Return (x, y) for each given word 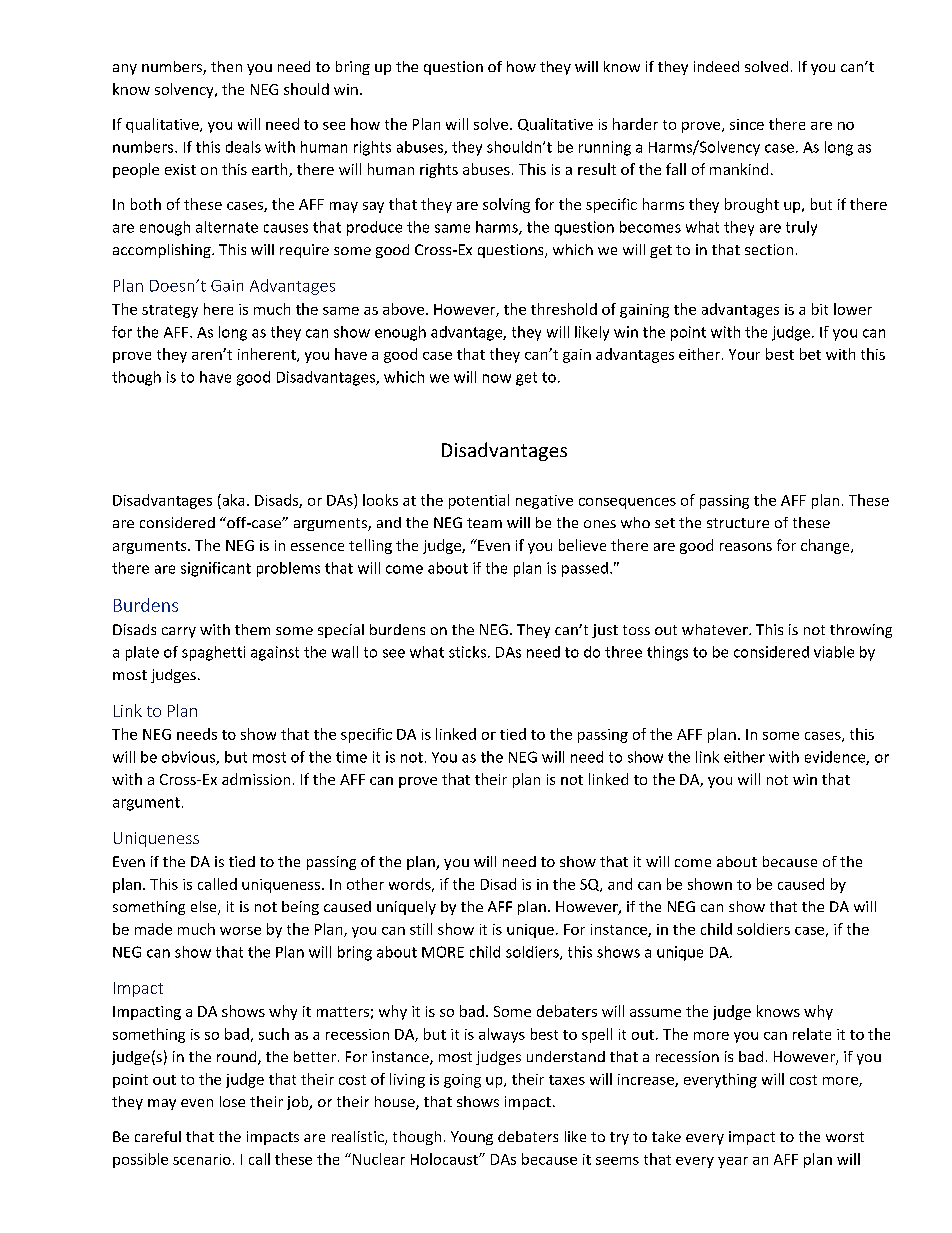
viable (834, 652)
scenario (202, 1159)
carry (179, 632)
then (226, 66)
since (747, 124)
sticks (467, 652)
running (605, 148)
